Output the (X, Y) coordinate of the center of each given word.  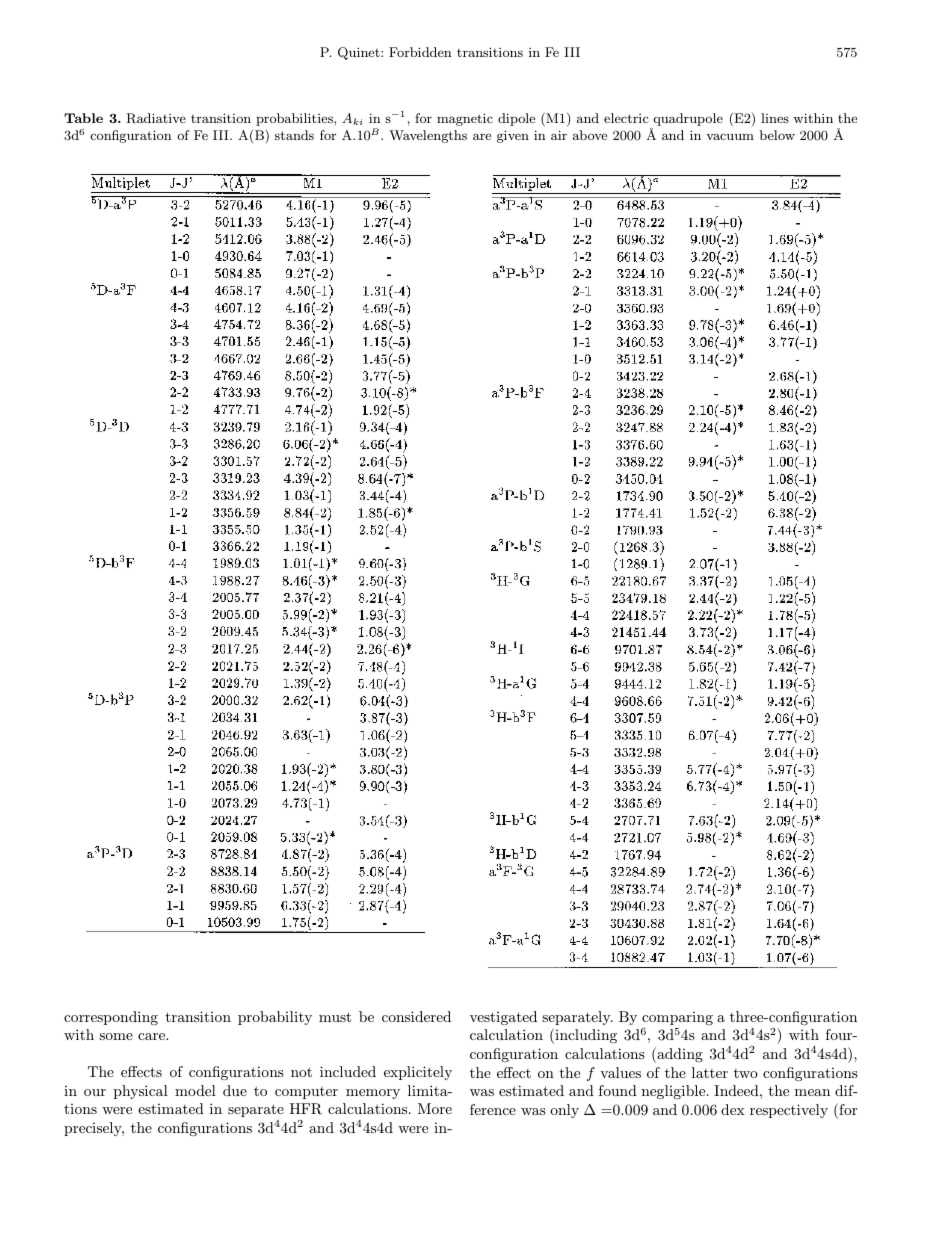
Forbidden (420, 52)
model (195, 1090)
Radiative (156, 118)
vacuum (730, 136)
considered (416, 1016)
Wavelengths (428, 136)
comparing (677, 1018)
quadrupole (687, 121)
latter (710, 1072)
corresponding (111, 1018)
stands (294, 135)
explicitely (418, 1073)
